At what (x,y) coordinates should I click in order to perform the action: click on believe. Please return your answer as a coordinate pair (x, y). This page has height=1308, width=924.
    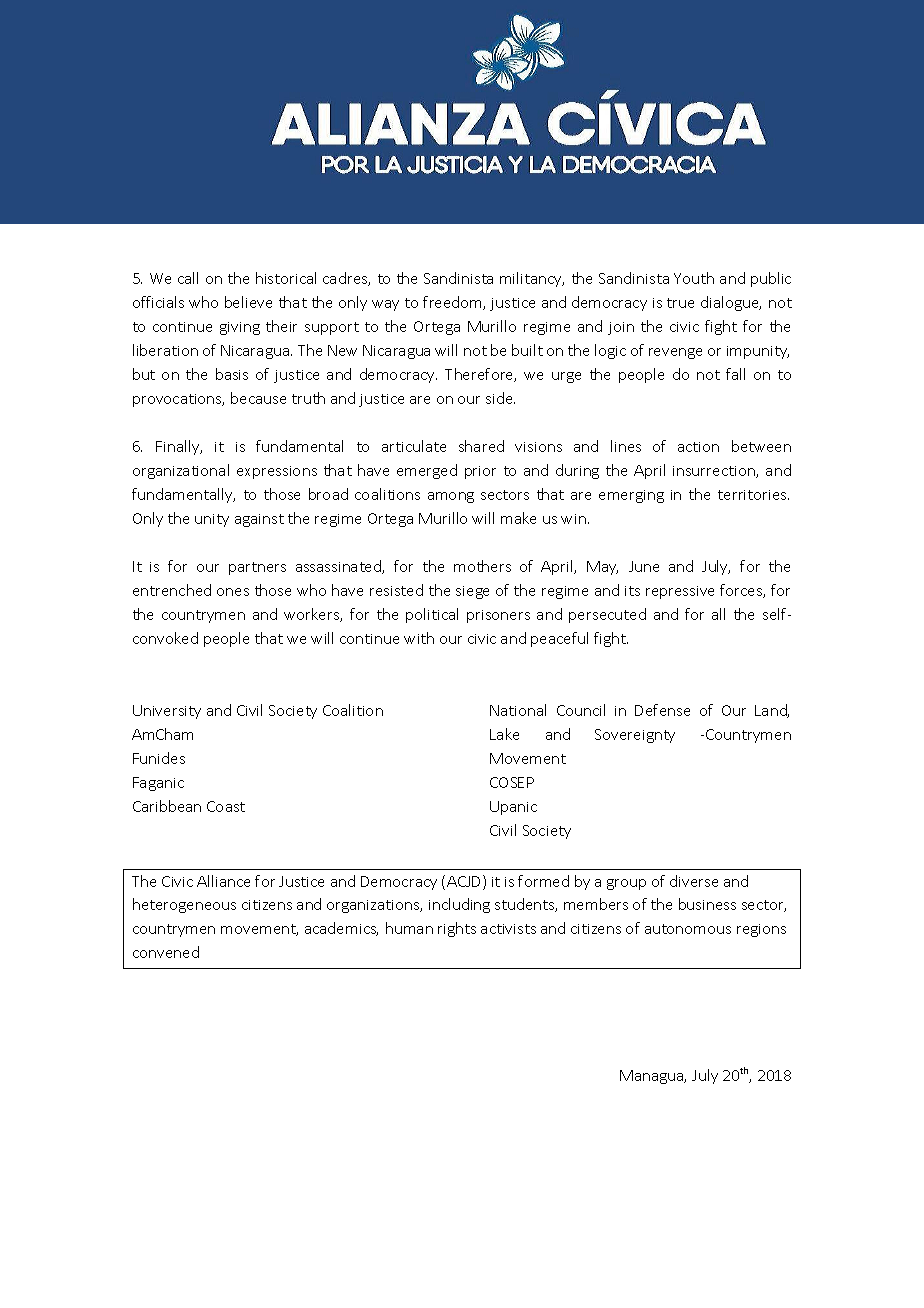
    Looking at the image, I should click on (248, 302).
